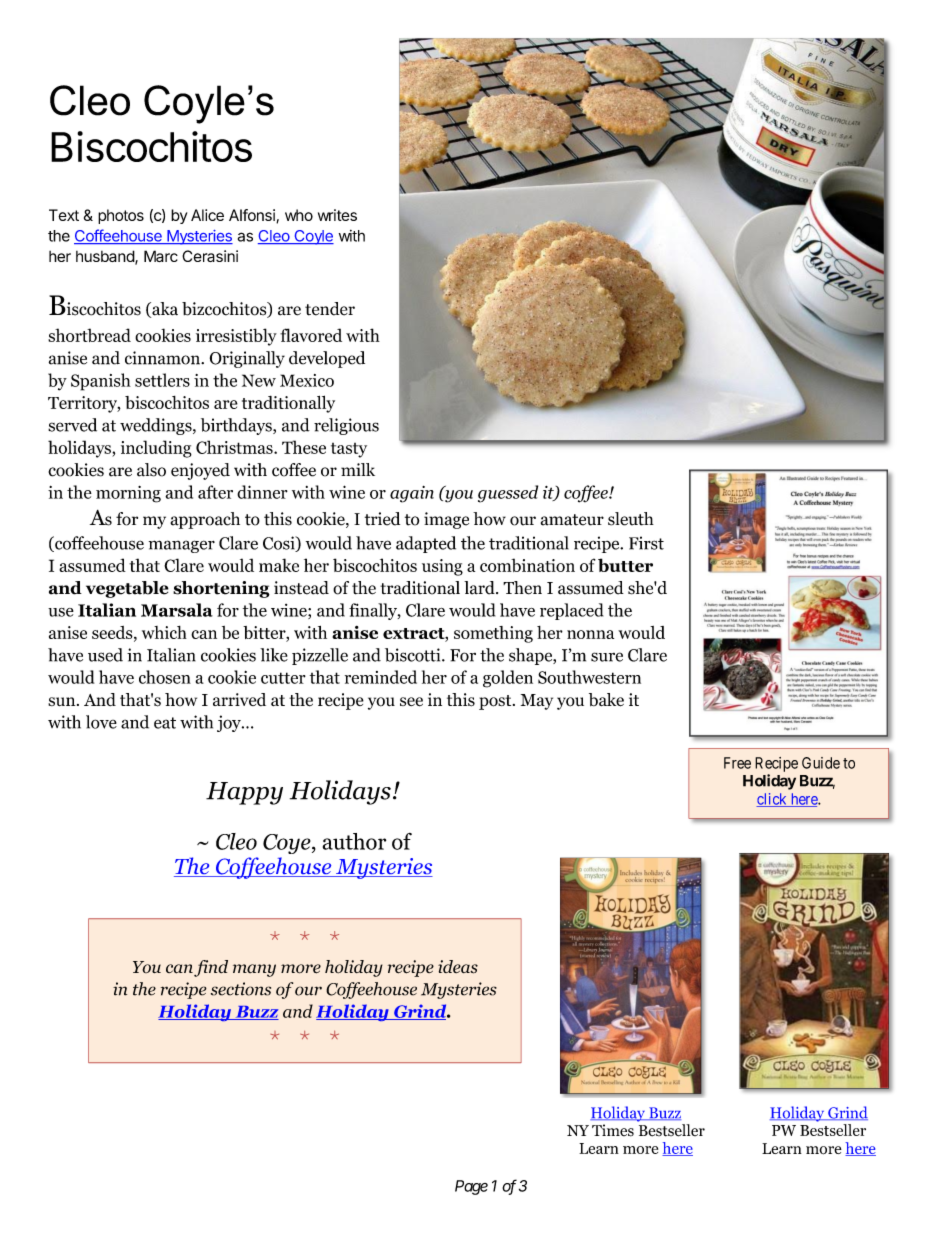  I want to click on Page, so click(471, 1187).
